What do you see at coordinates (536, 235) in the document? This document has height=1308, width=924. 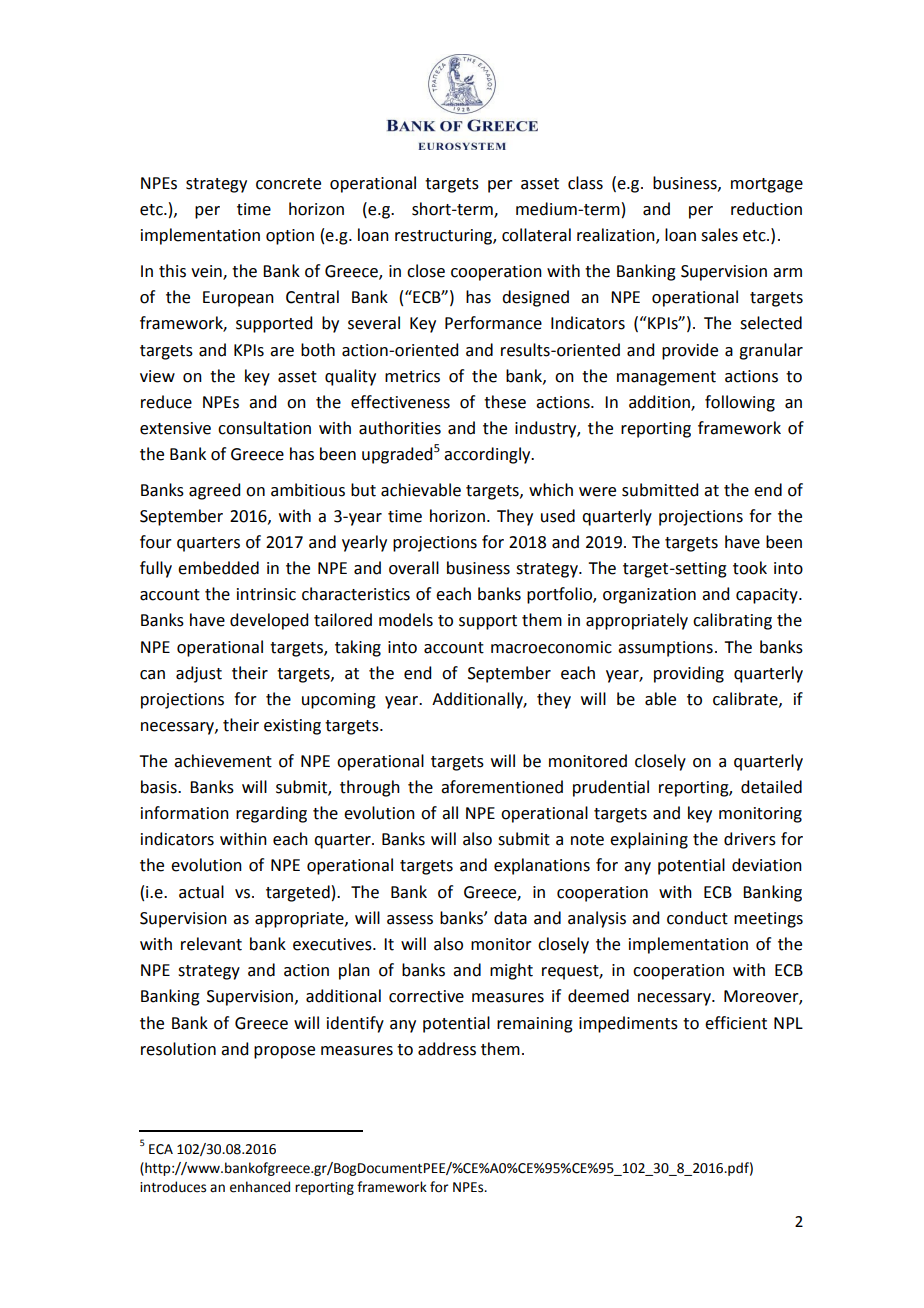 I see `collateral` at bounding box center [536, 235].
